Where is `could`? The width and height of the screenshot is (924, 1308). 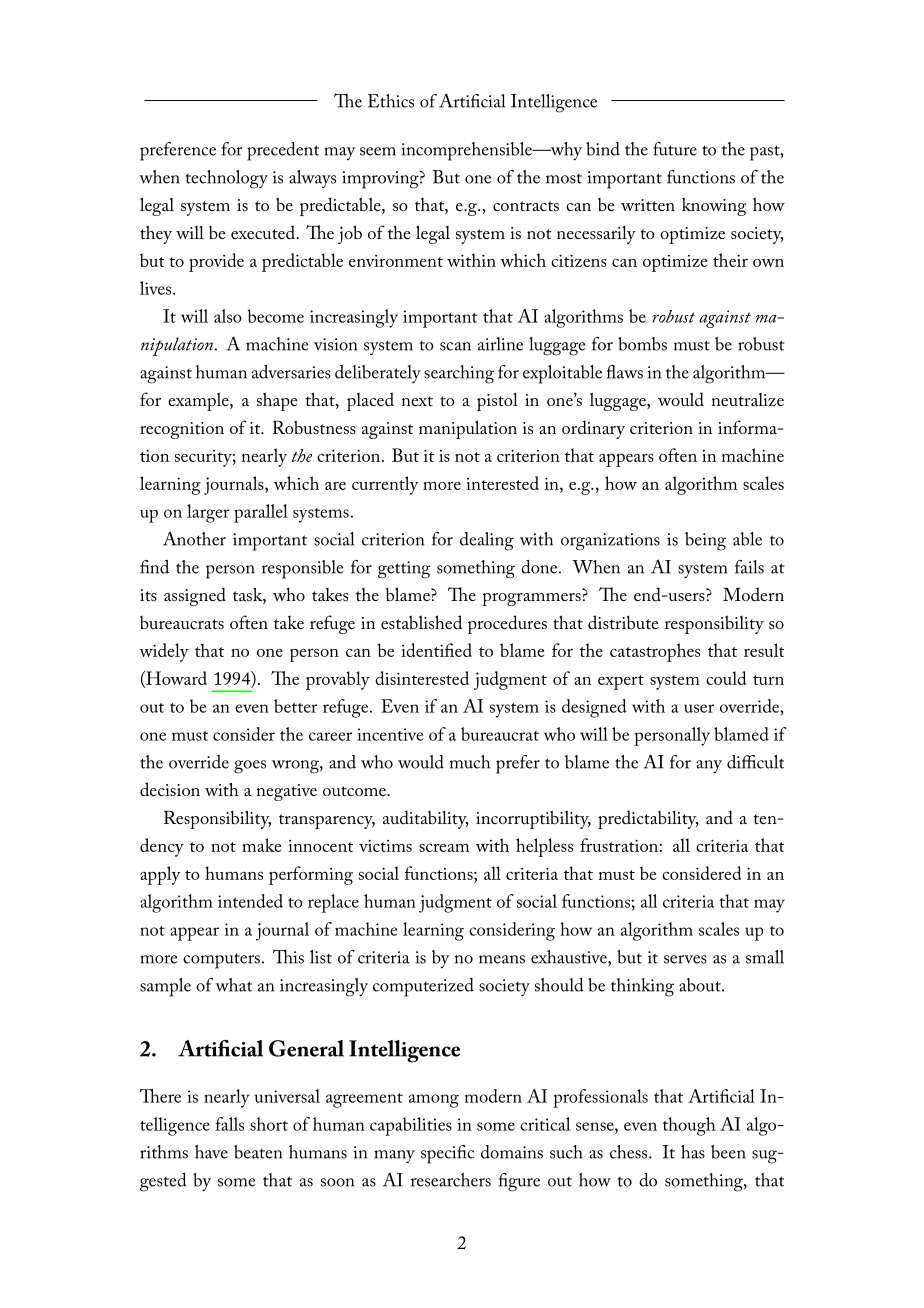 could is located at coordinates (726, 678).
